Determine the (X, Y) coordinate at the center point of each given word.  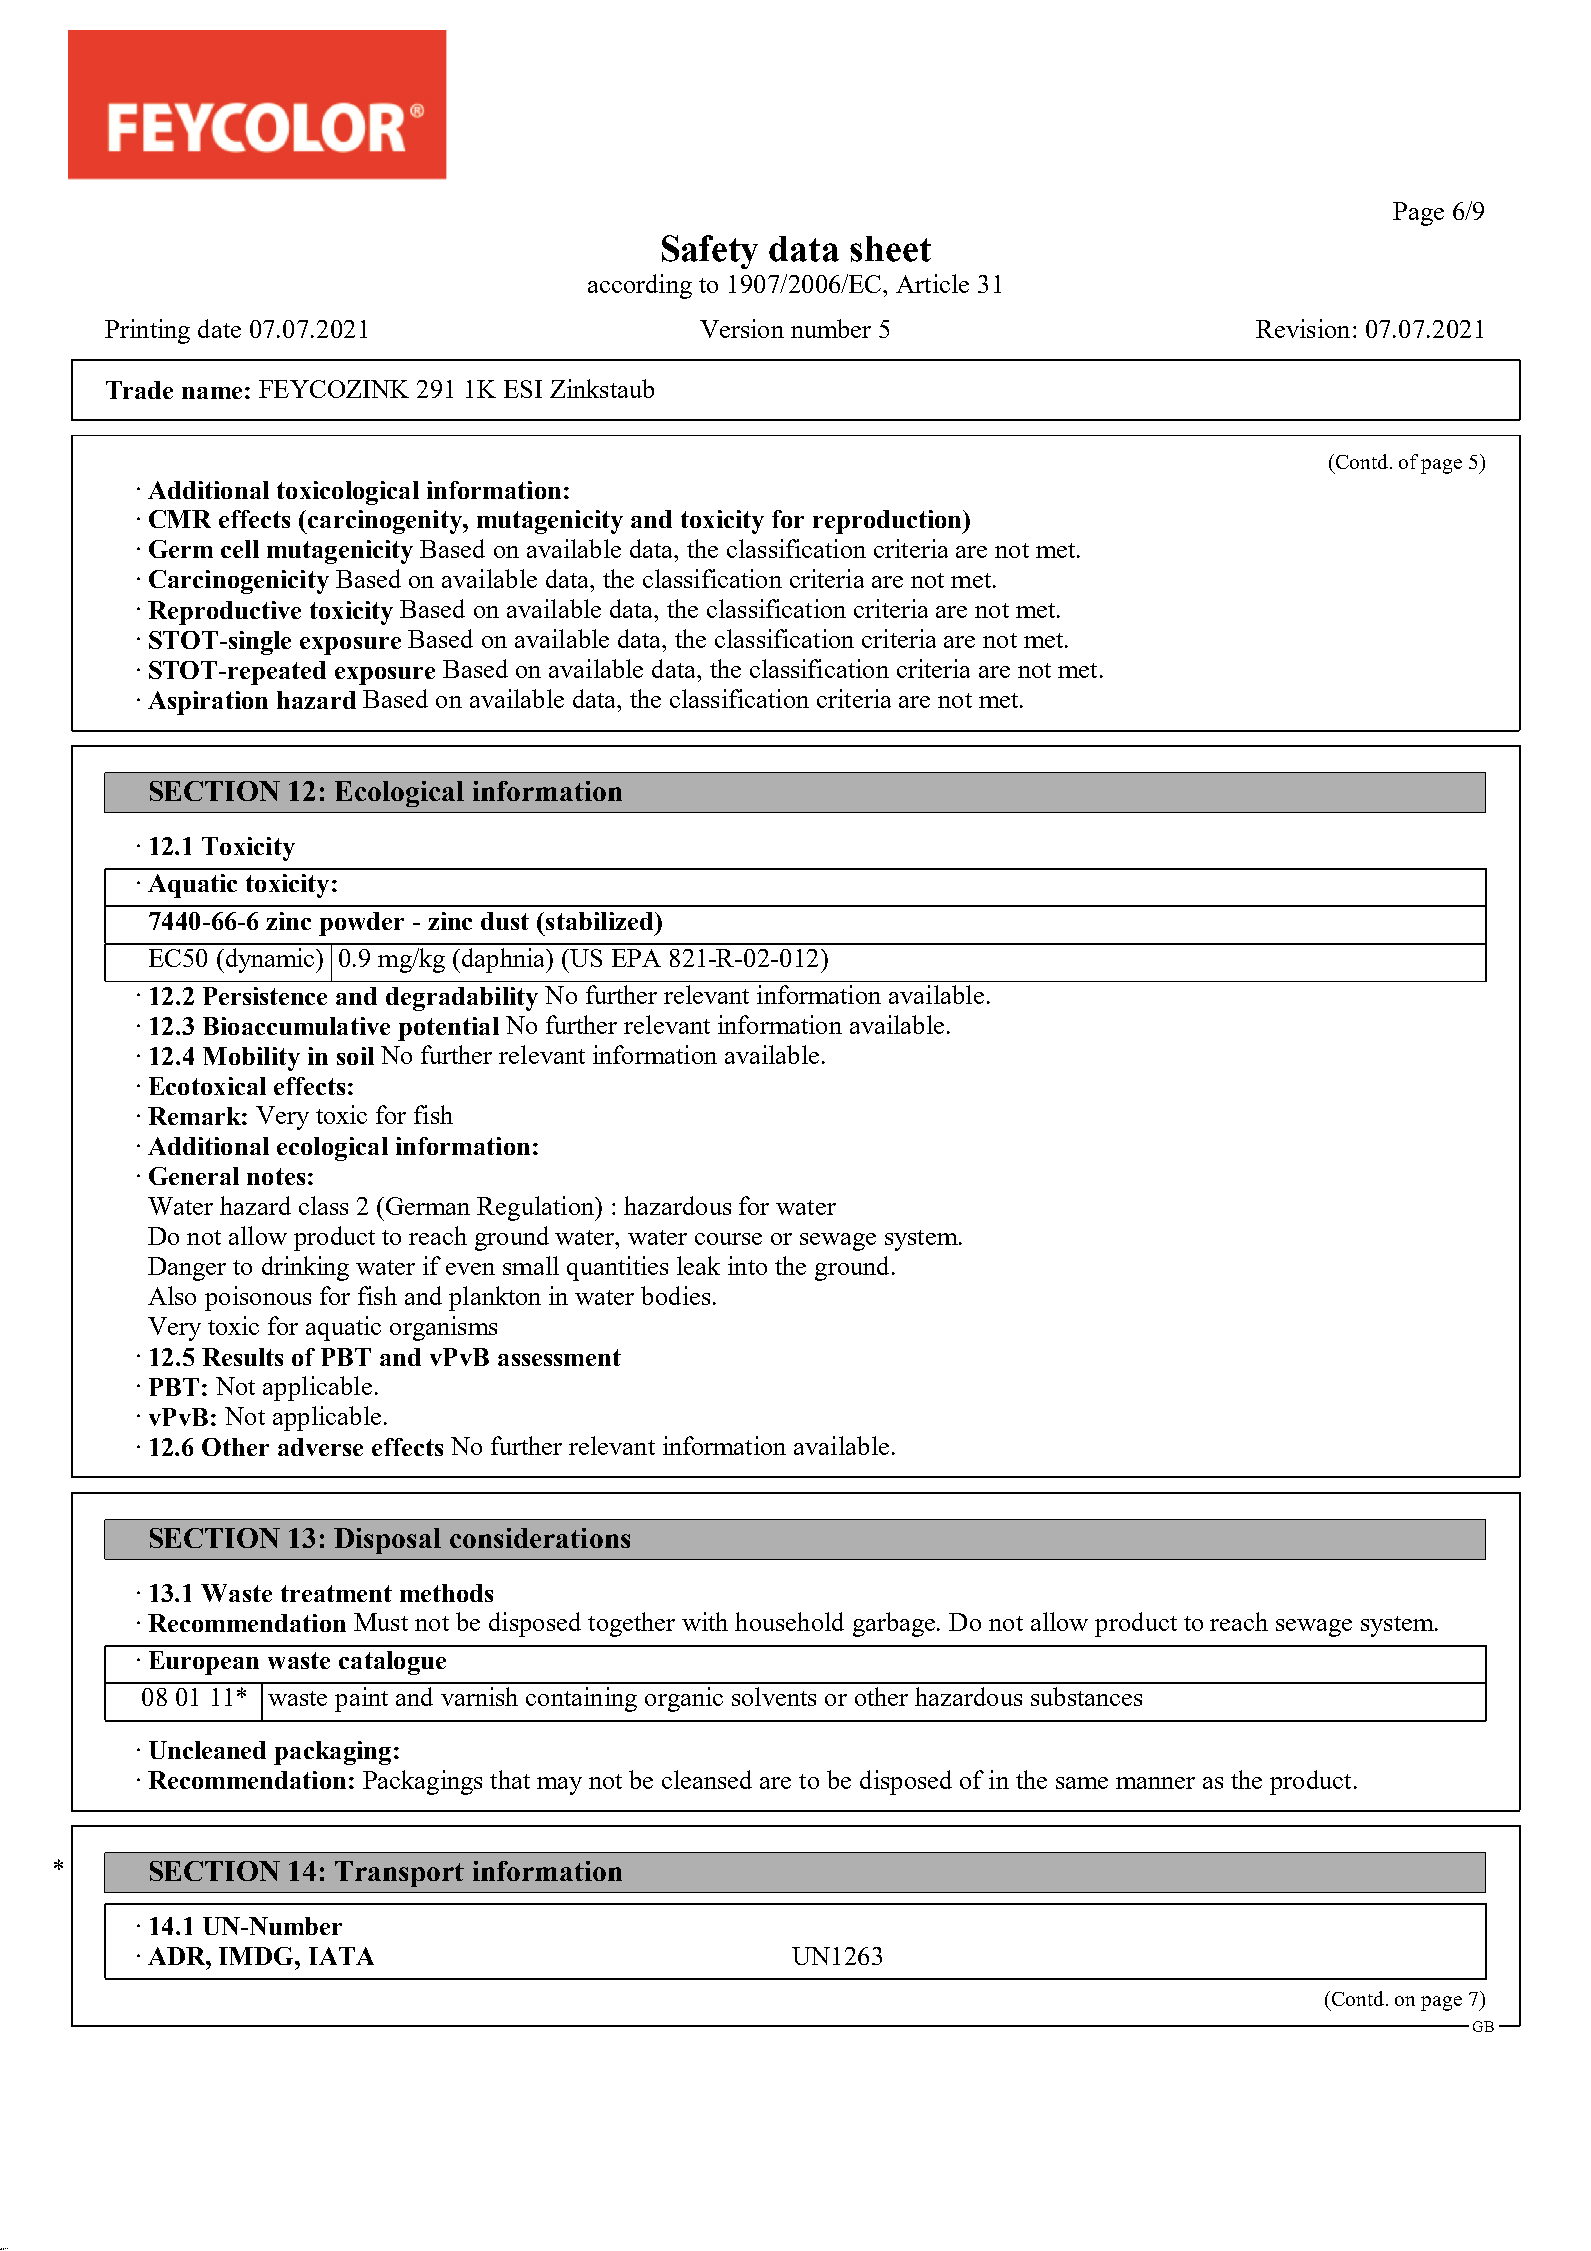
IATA (341, 1956)
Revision (1303, 328)
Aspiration (208, 703)
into (747, 1265)
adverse (320, 1447)
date (219, 328)
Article (932, 283)
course (728, 1239)
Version (742, 328)
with (705, 1621)
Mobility (251, 1059)
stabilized (601, 921)
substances (1086, 1696)
